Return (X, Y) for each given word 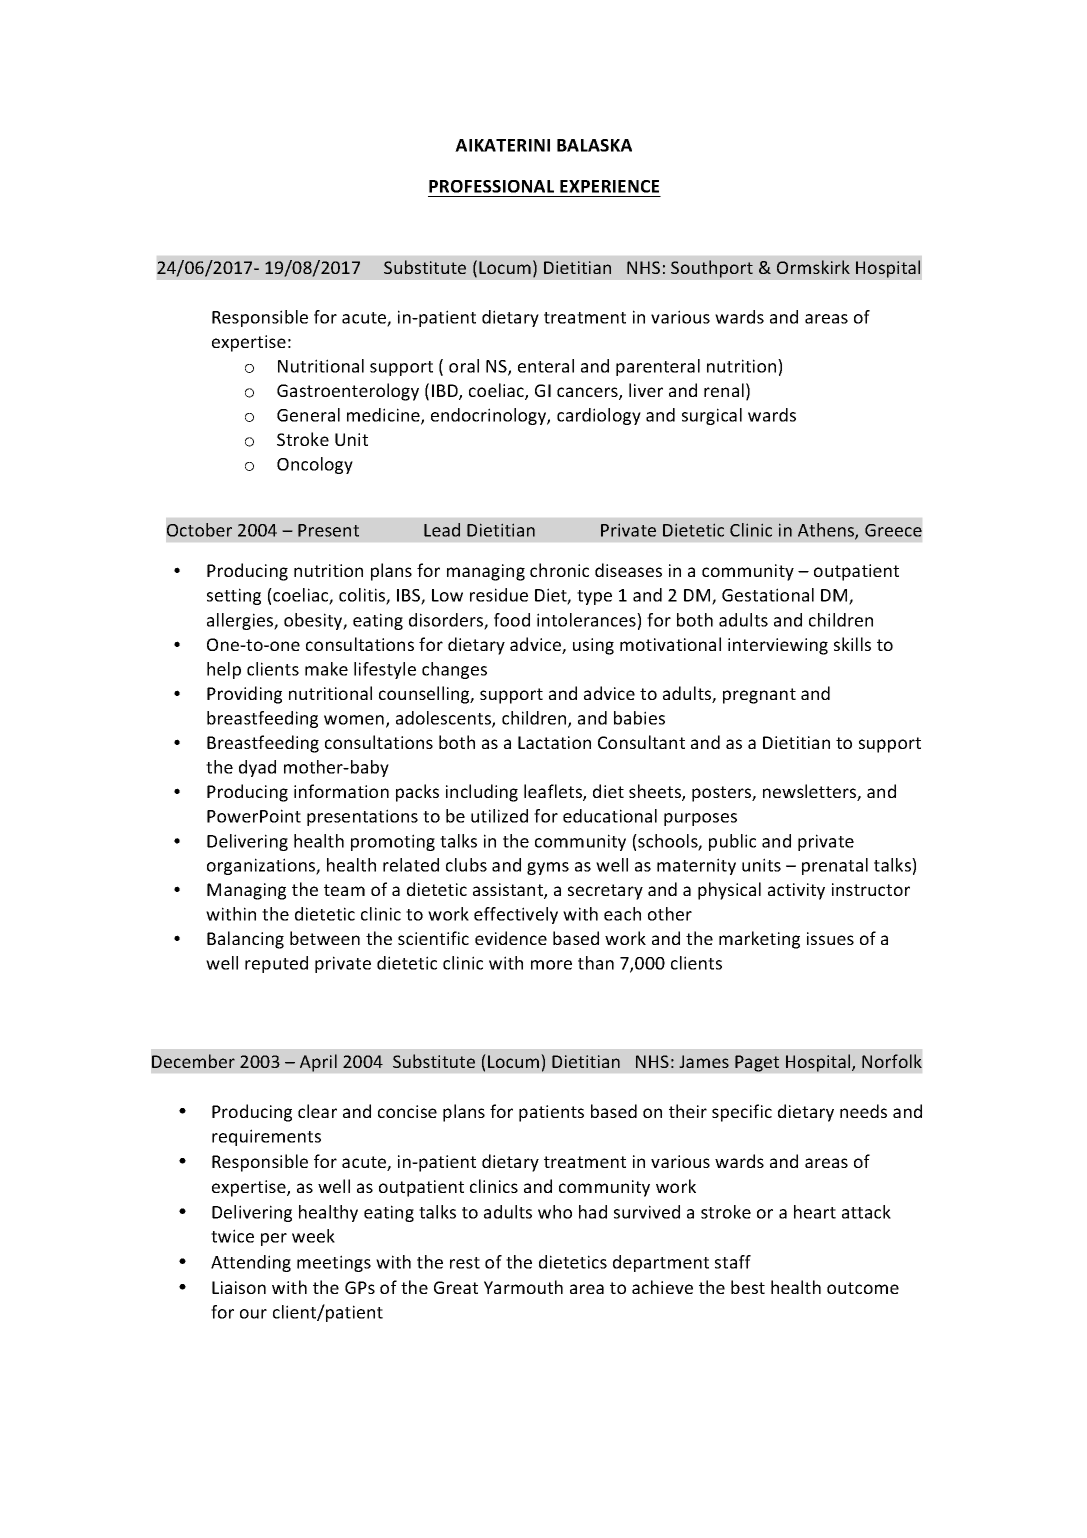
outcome (863, 1288)
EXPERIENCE (609, 186)
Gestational (768, 595)
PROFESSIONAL (491, 186)
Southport (712, 269)
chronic (559, 570)
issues (830, 938)
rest (465, 1263)
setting (234, 596)
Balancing (245, 940)
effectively (516, 915)
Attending (251, 1263)
